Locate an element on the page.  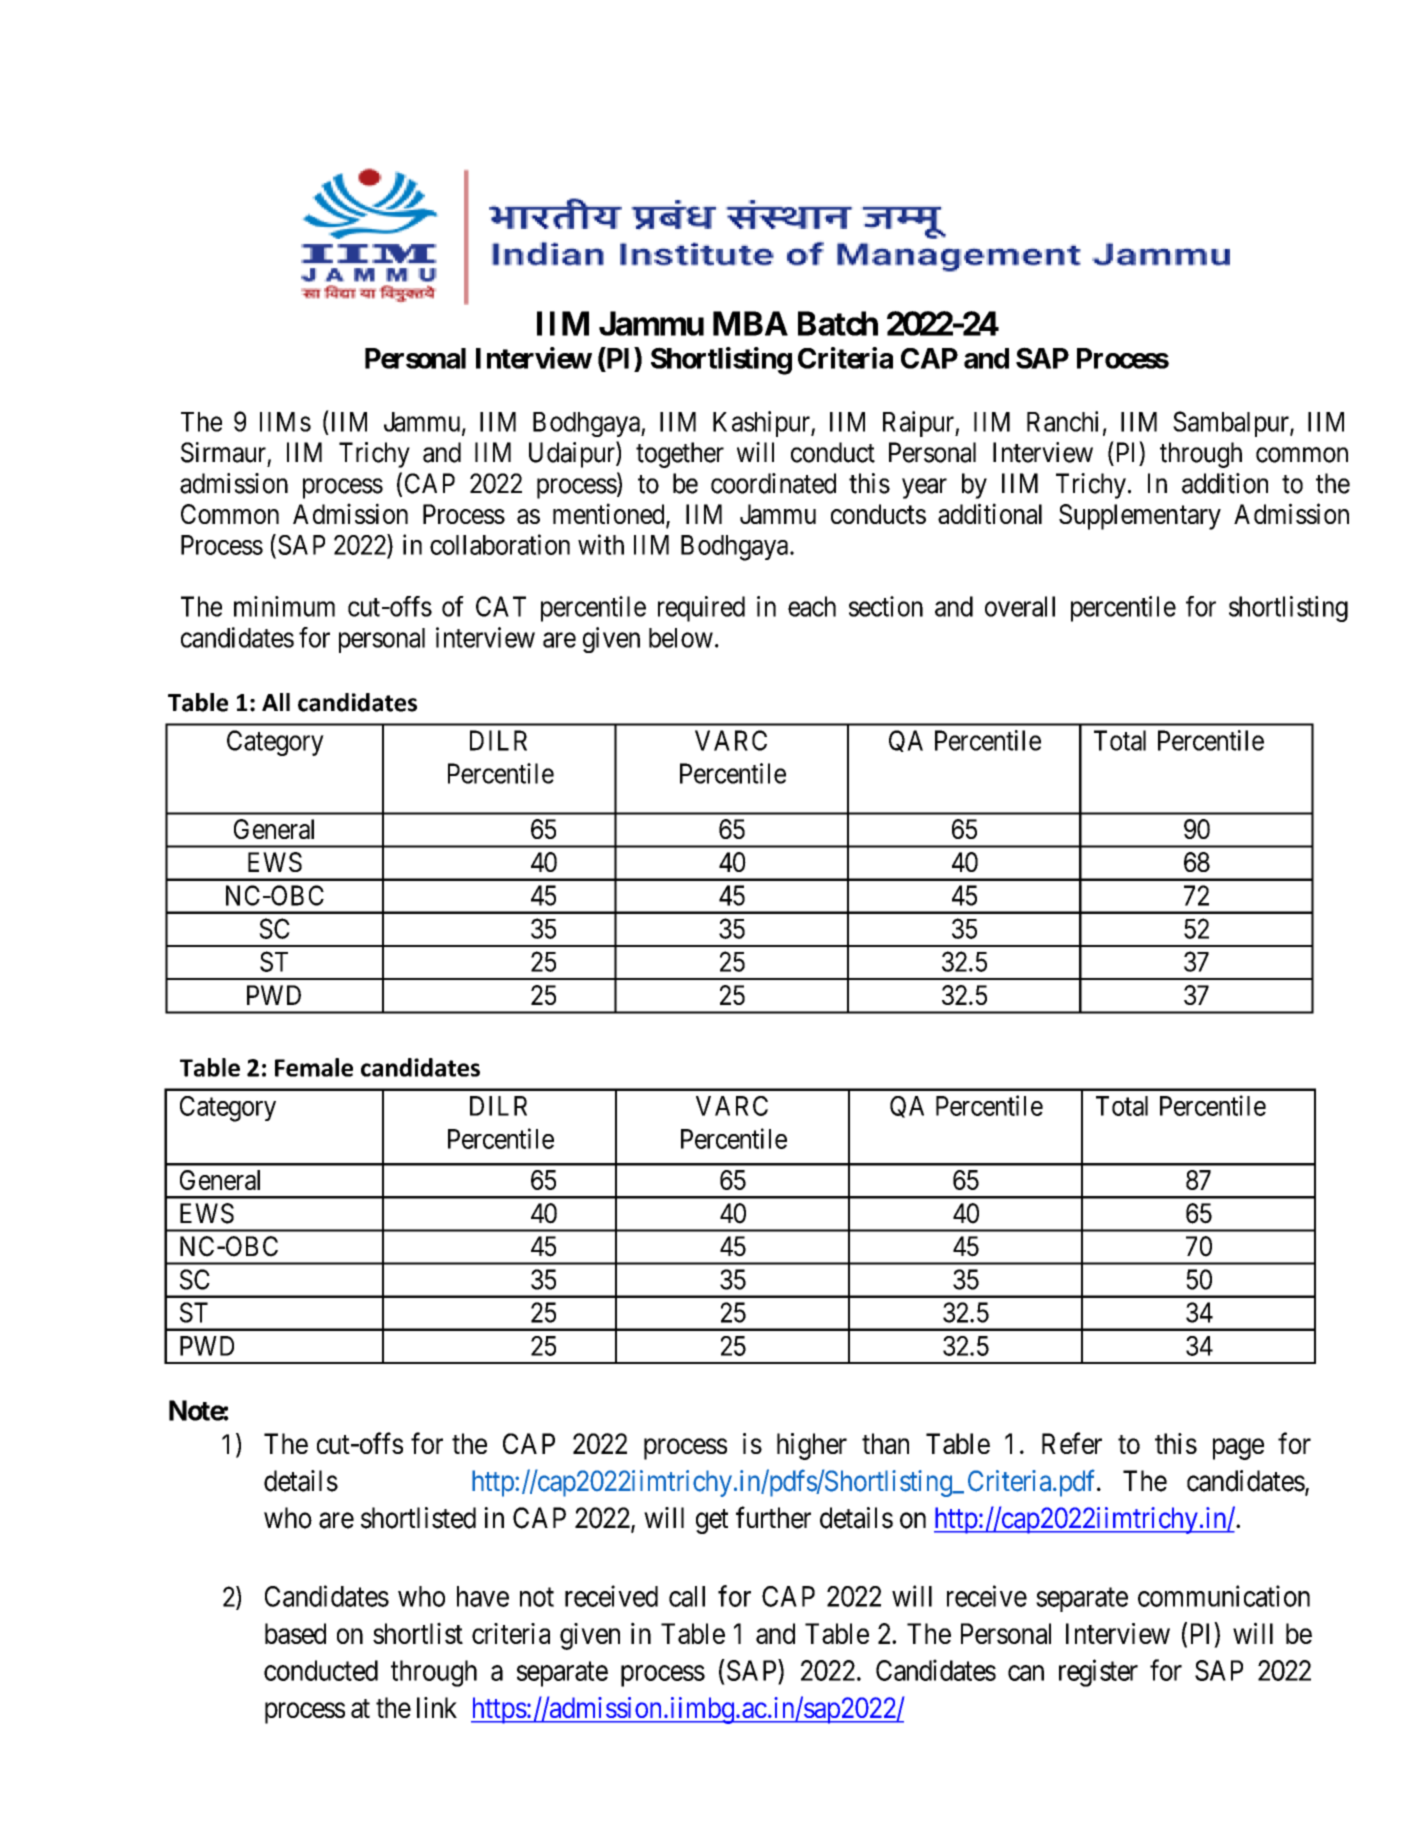
higher is located at coordinates (812, 1446).
